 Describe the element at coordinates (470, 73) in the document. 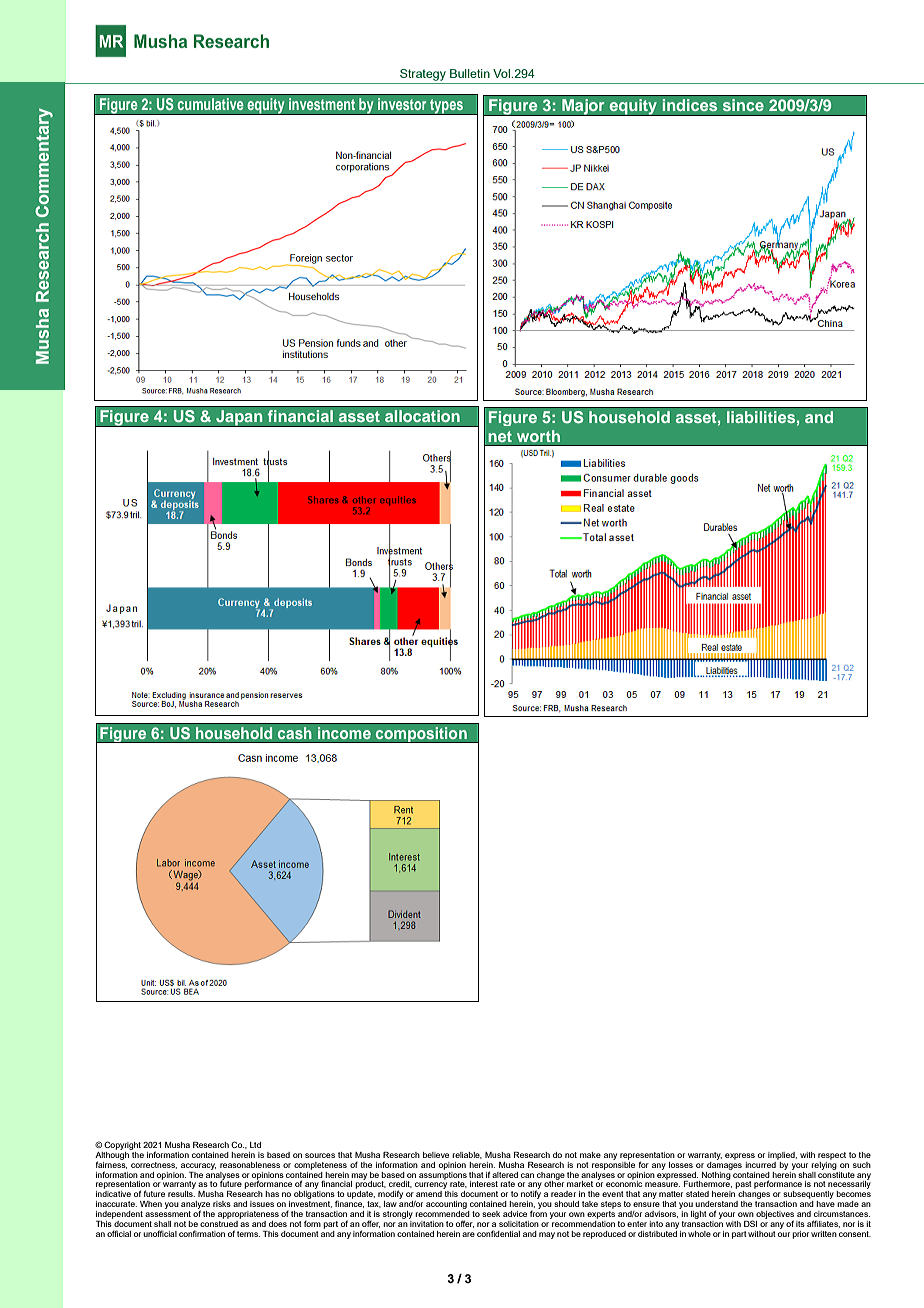

I see `Bulletin` at that location.
